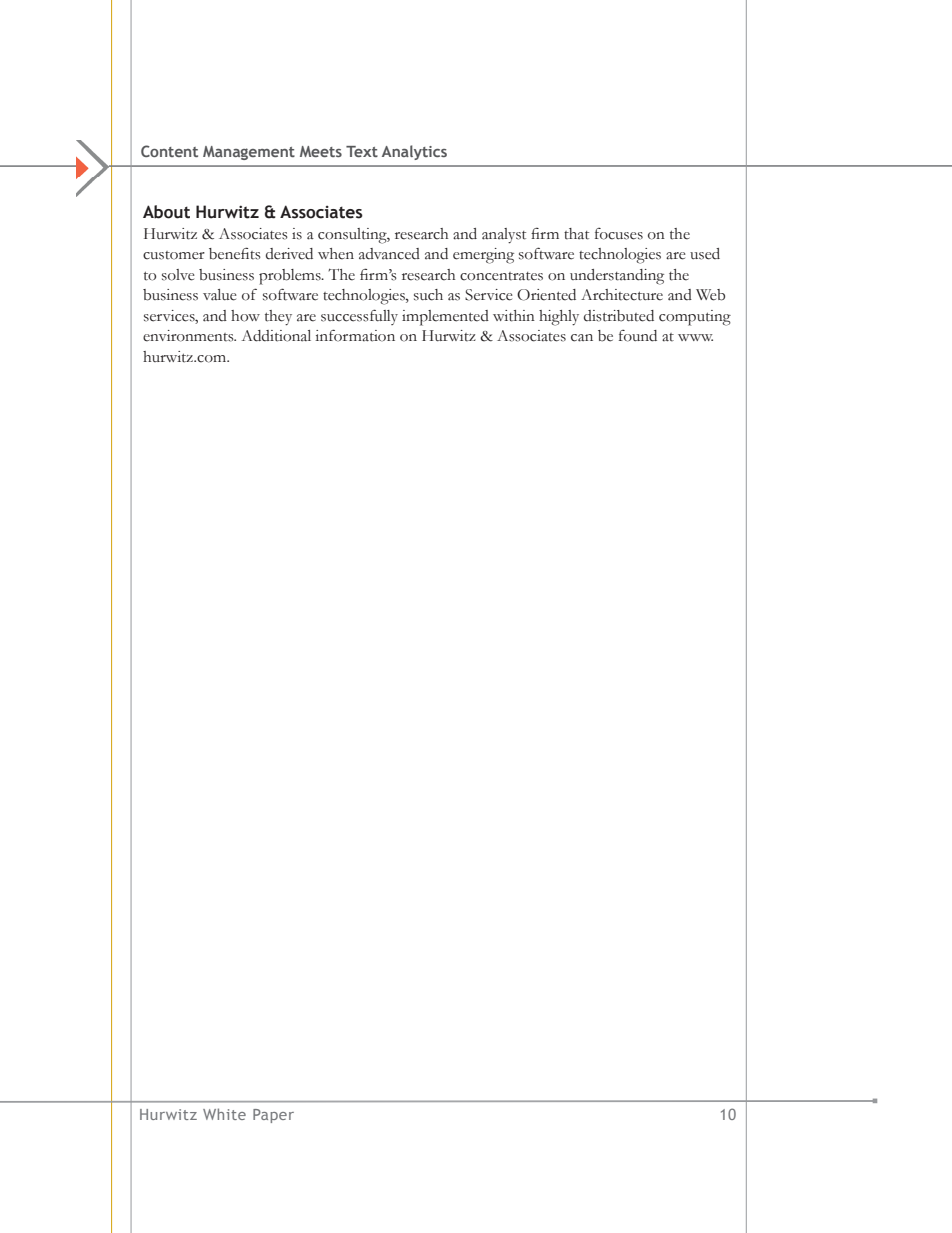 This screenshot has width=952, height=1233. Describe the element at coordinates (249, 153) in the screenshot. I see `Management` at that location.
